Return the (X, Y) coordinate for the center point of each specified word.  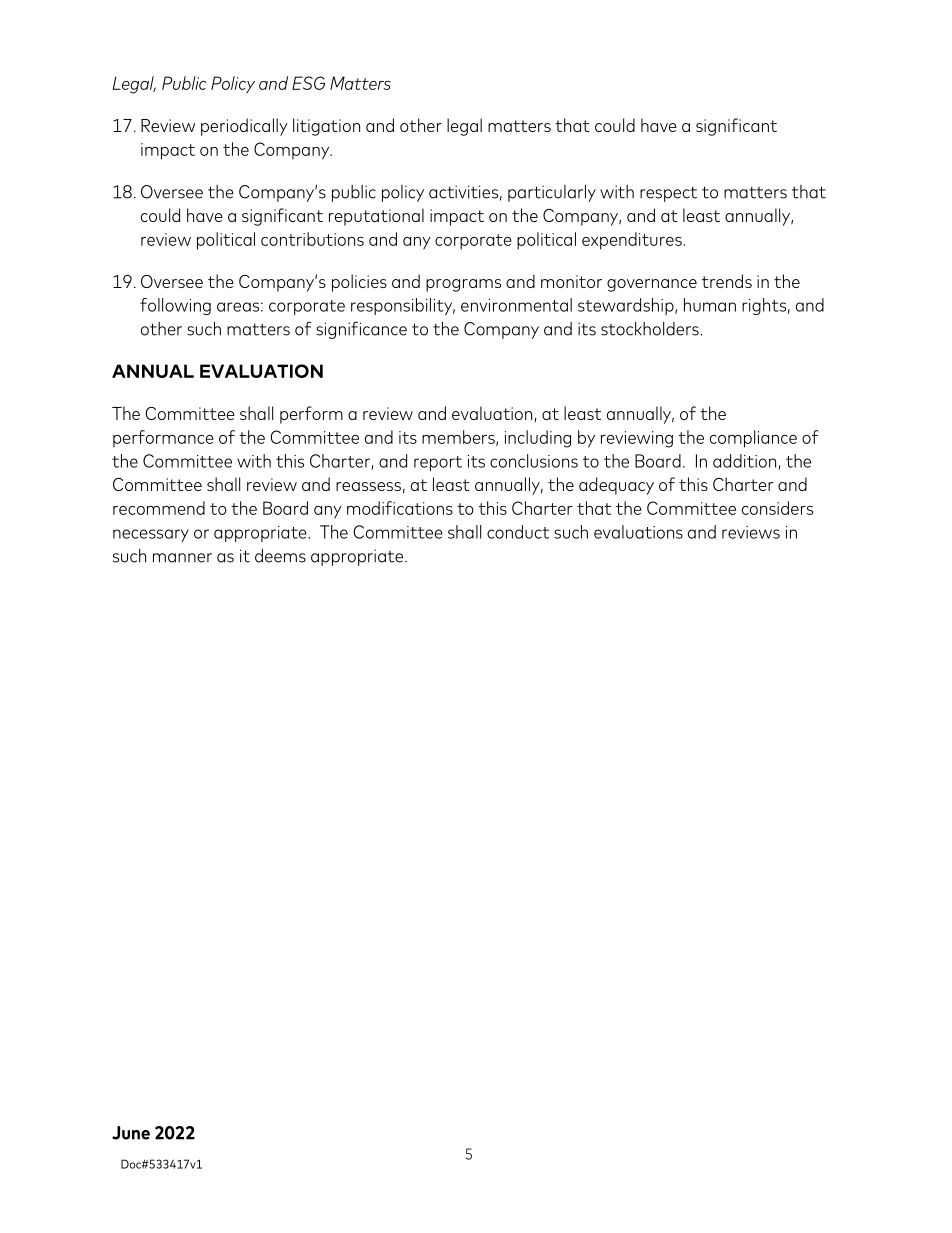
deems (280, 556)
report (438, 463)
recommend (159, 508)
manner (182, 558)
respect (668, 194)
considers (777, 508)
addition (746, 462)
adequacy (616, 486)
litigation (326, 127)
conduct (518, 532)
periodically (244, 127)
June (131, 1133)
